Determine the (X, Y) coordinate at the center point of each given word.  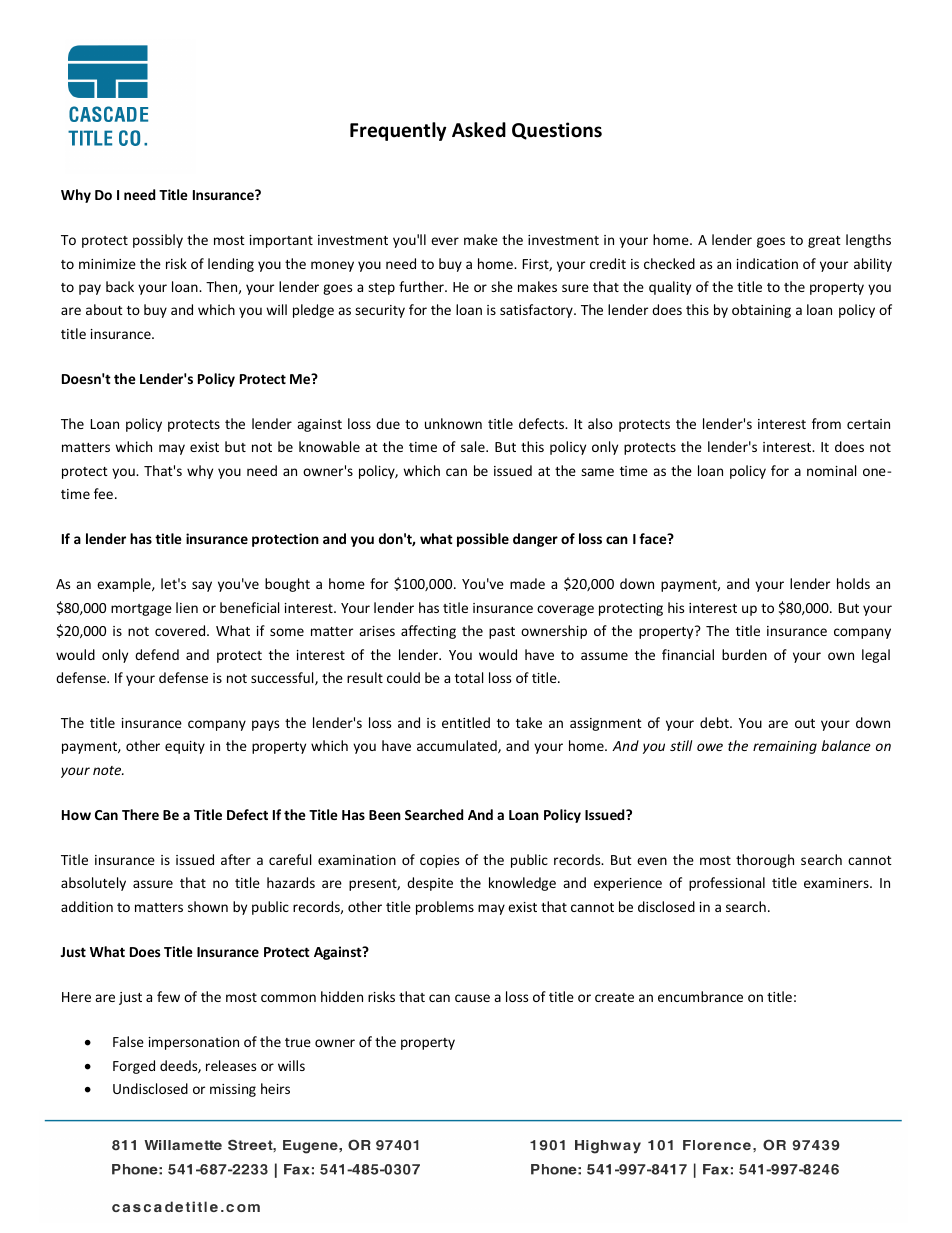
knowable (329, 446)
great (824, 242)
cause (472, 998)
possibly (158, 241)
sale (474, 446)
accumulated (458, 746)
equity (185, 747)
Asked (479, 130)
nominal (831, 470)
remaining (785, 747)
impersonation (194, 1043)
